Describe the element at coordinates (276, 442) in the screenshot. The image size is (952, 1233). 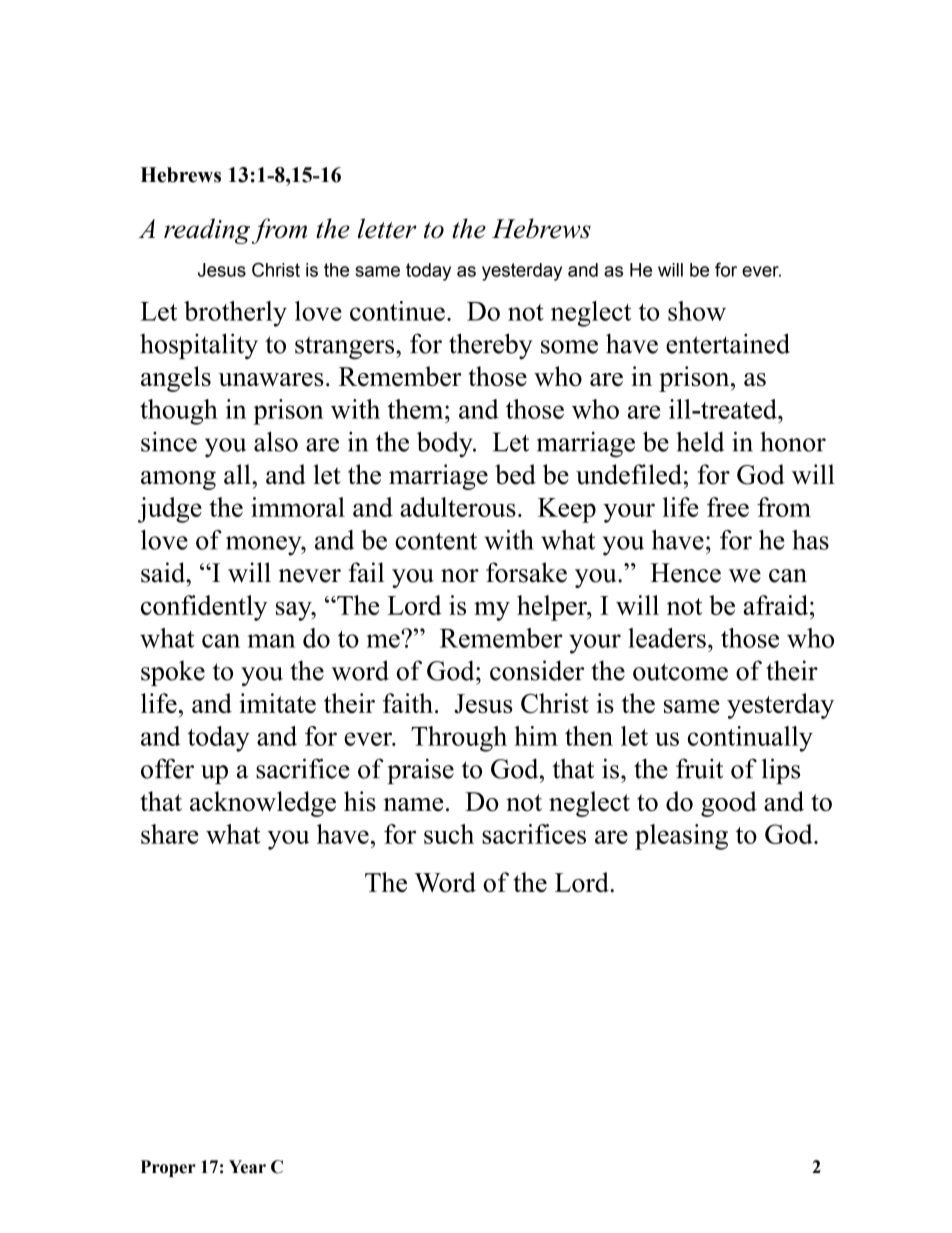
I see `also` at that location.
